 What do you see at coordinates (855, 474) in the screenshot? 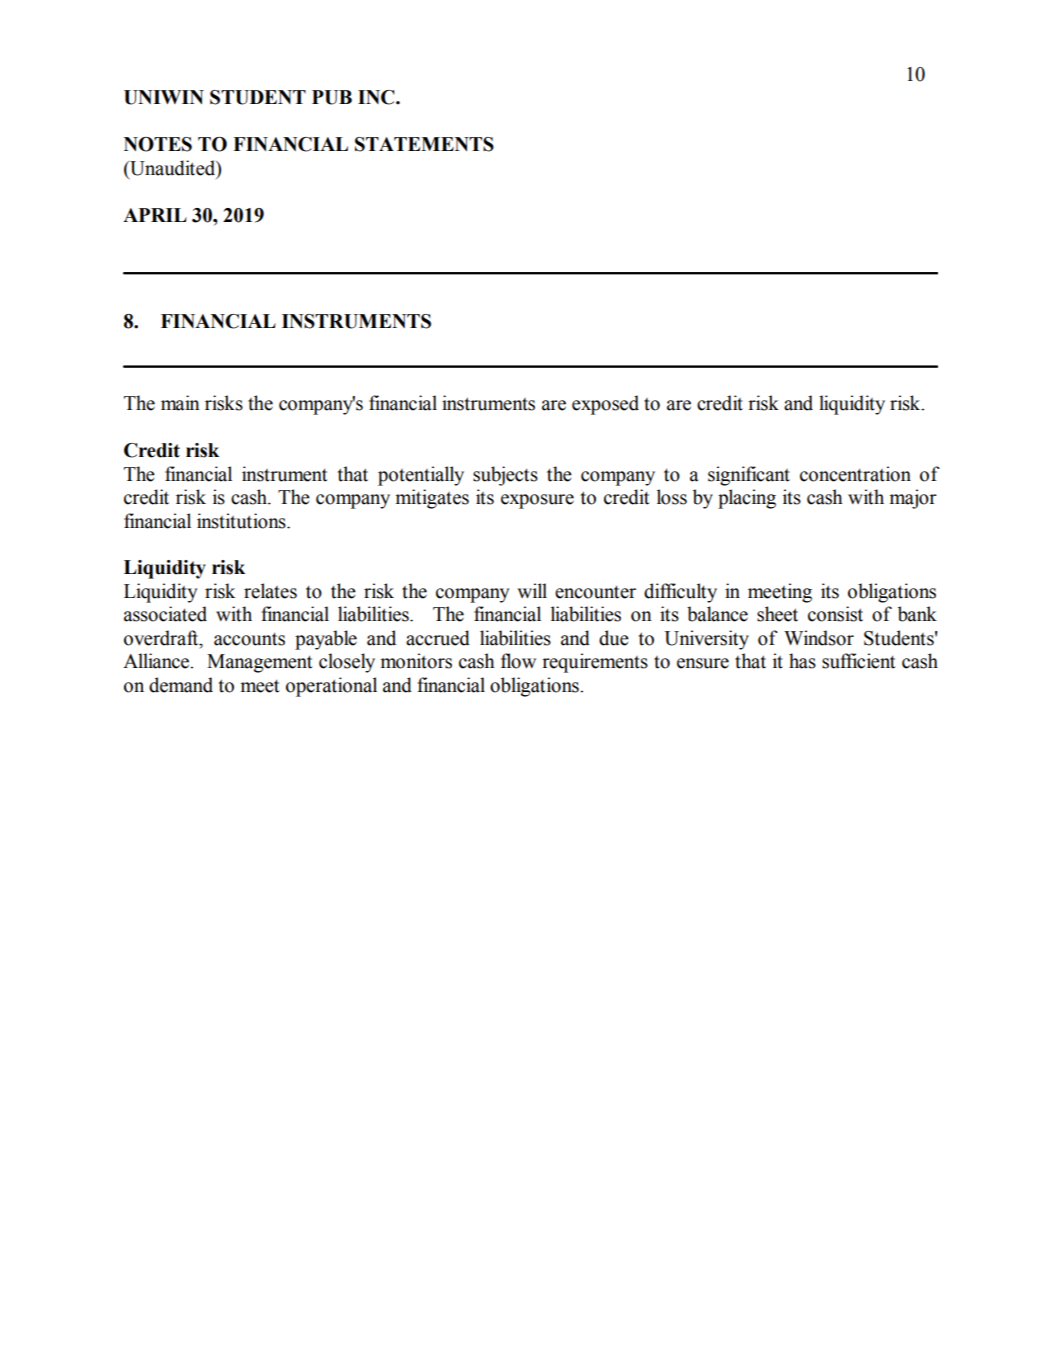
I see `concentration` at bounding box center [855, 474].
